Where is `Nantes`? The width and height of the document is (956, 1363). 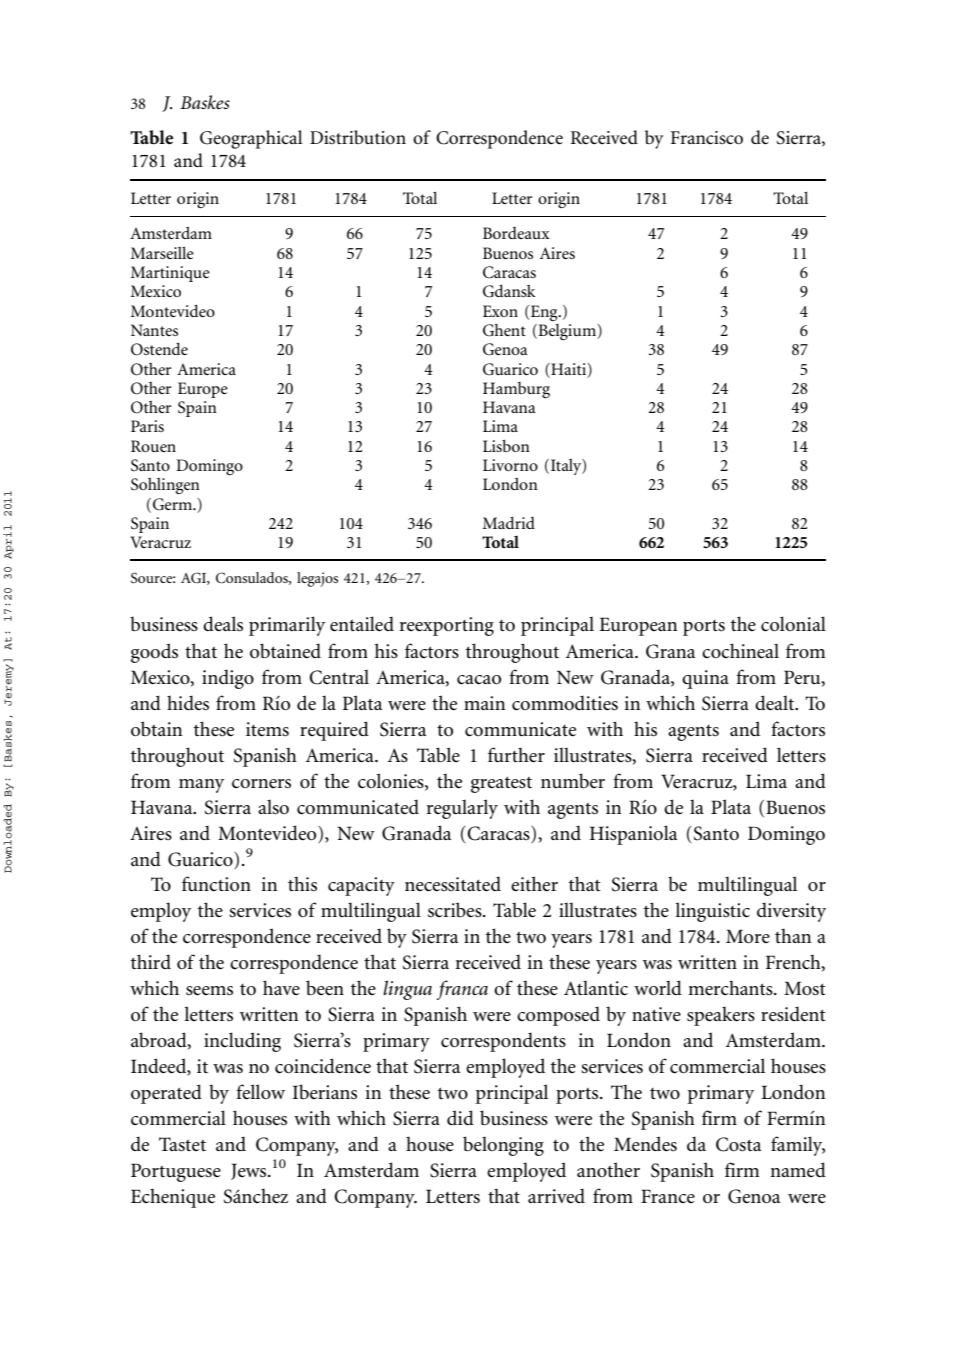 Nantes is located at coordinates (154, 330).
